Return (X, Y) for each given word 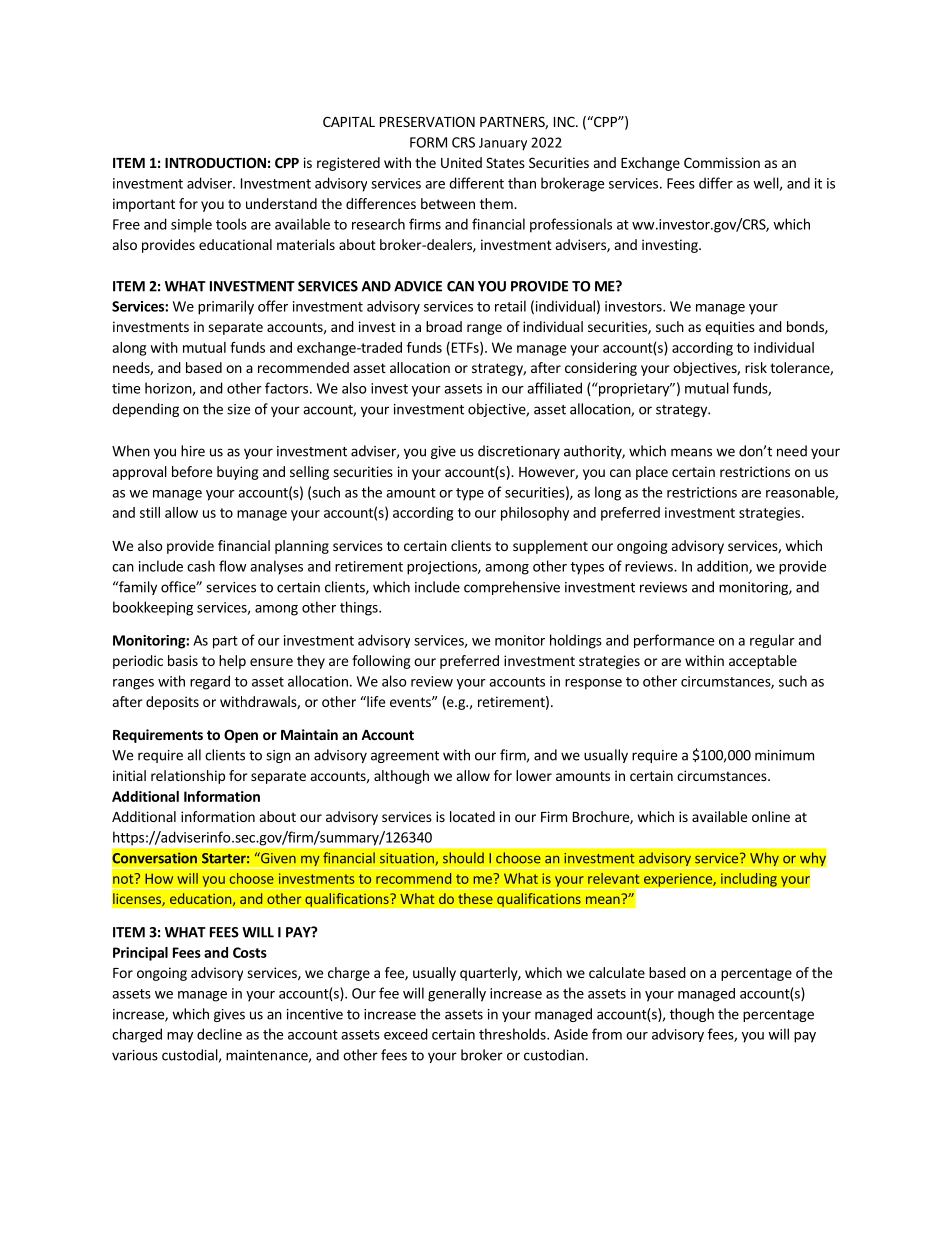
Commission (722, 162)
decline (219, 1034)
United (461, 162)
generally (457, 994)
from (607, 1034)
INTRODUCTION (215, 162)
